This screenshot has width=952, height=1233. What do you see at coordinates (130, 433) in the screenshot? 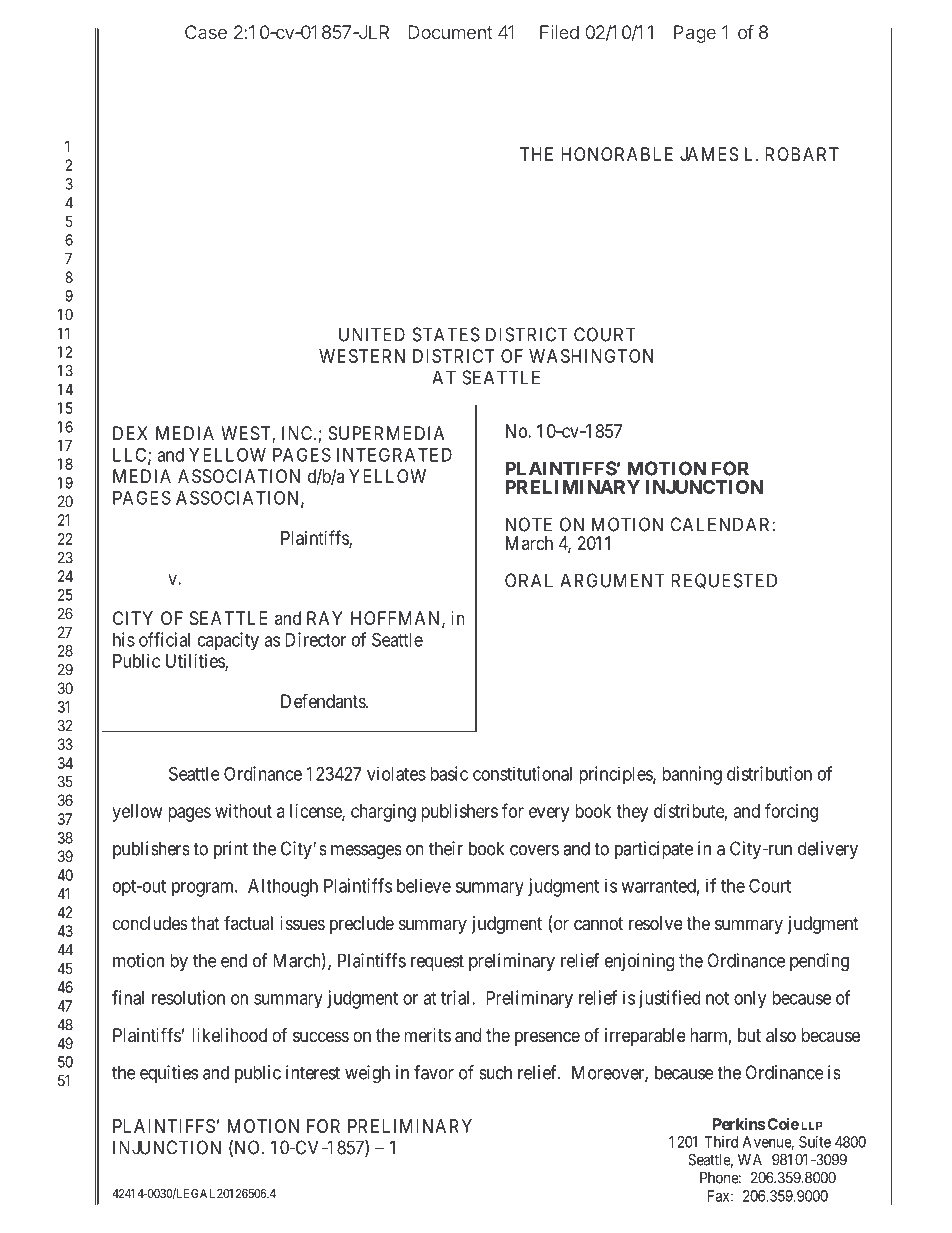
I see `DEX` at bounding box center [130, 433].
